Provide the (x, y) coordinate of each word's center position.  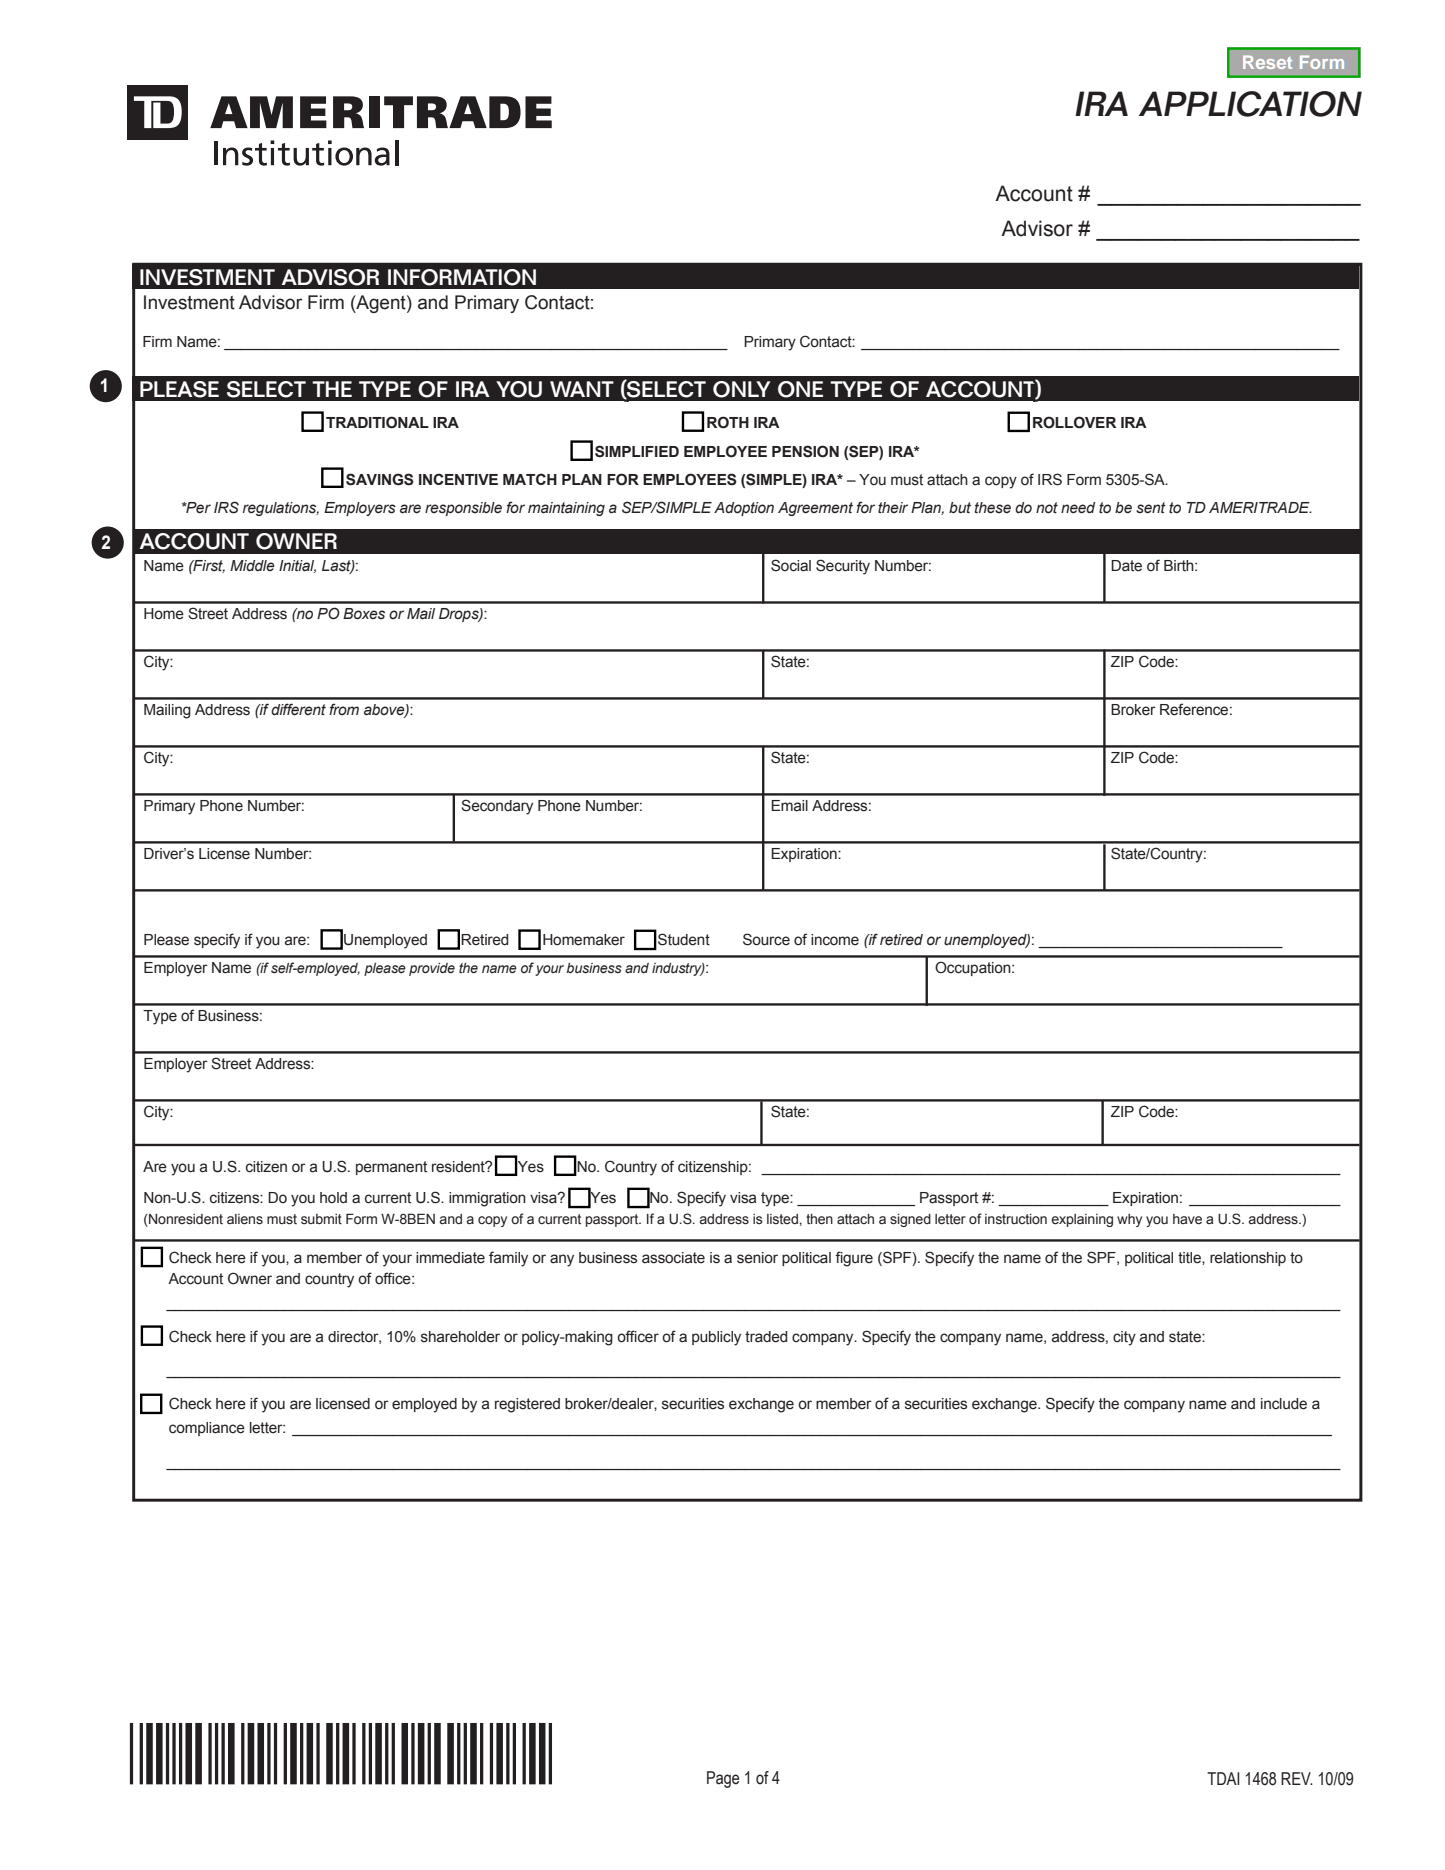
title (1190, 1258)
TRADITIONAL (377, 422)
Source (766, 939)
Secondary (497, 807)
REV (1297, 1778)
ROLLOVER (1074, 422)
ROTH (728, 422)
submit (321, 1219)
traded (766, 1337)
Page (723, 1779)
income (835, 940)
